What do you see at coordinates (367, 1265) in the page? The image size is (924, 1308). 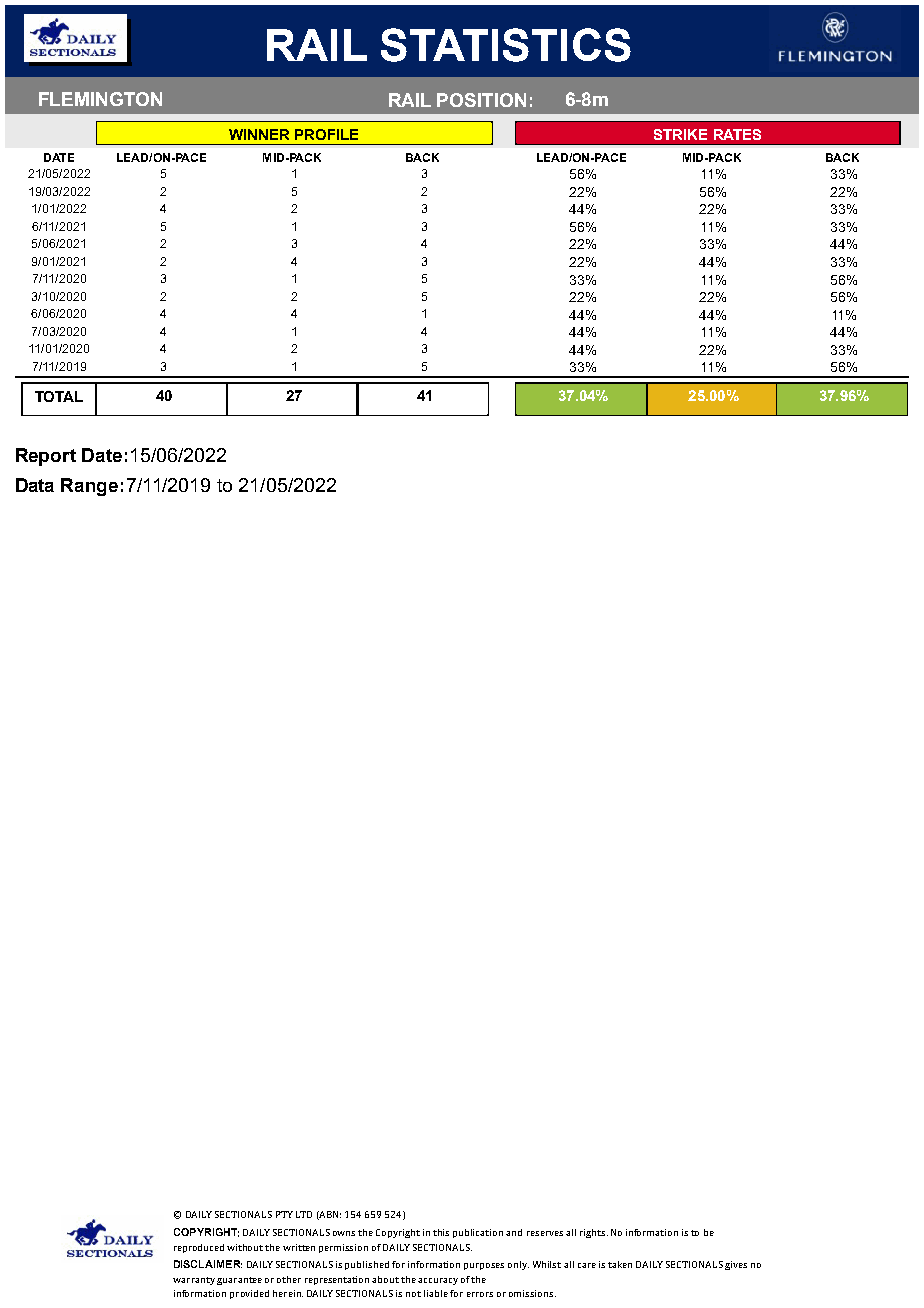 I see `published` at bounding box center [367, 1265].
